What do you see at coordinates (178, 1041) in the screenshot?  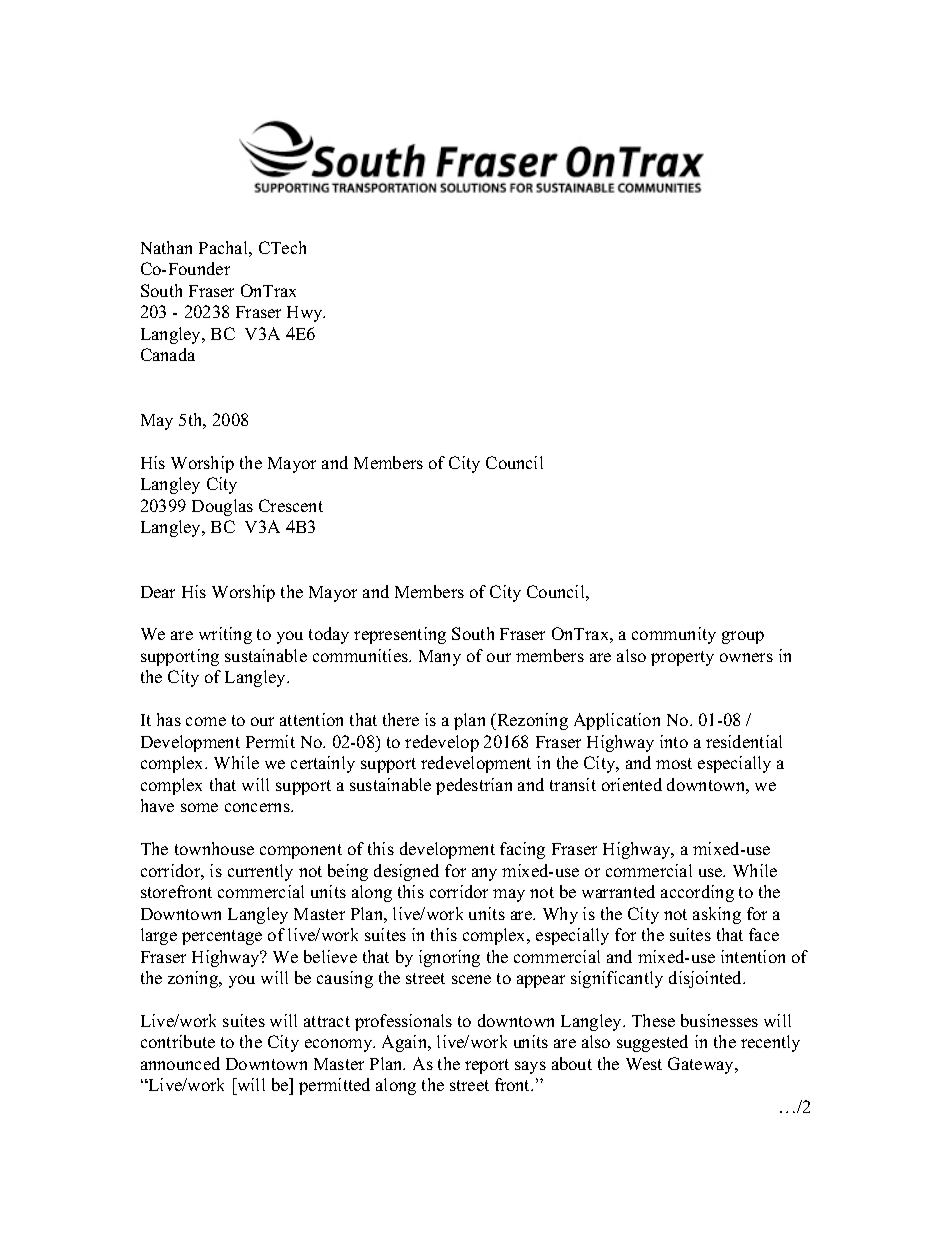 I see `contribute` at bounding box center [178, 1041].
